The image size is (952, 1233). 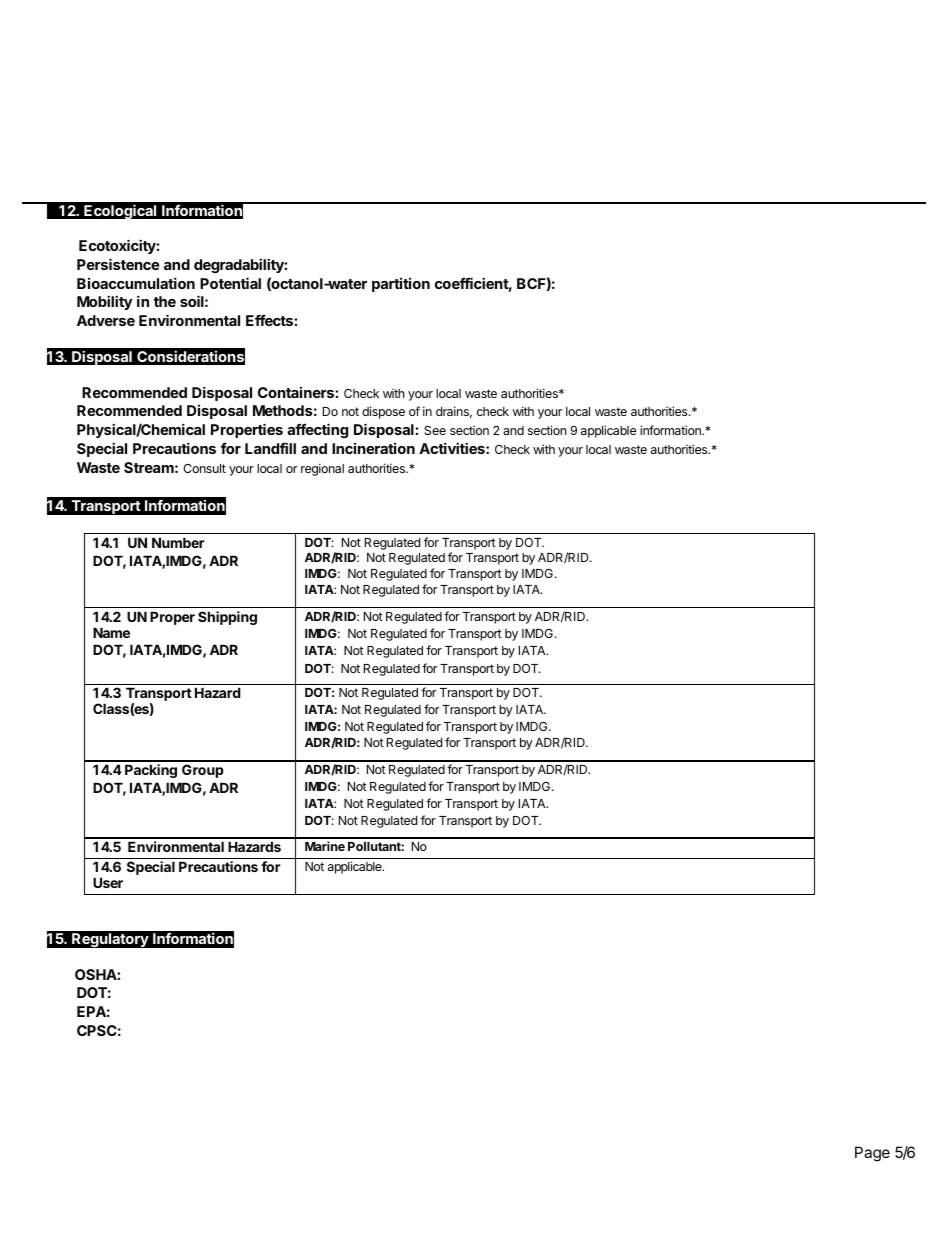 What do you see at coordinates (108, 882) in the document?
I see `User` at bounding box center [108, 882].
